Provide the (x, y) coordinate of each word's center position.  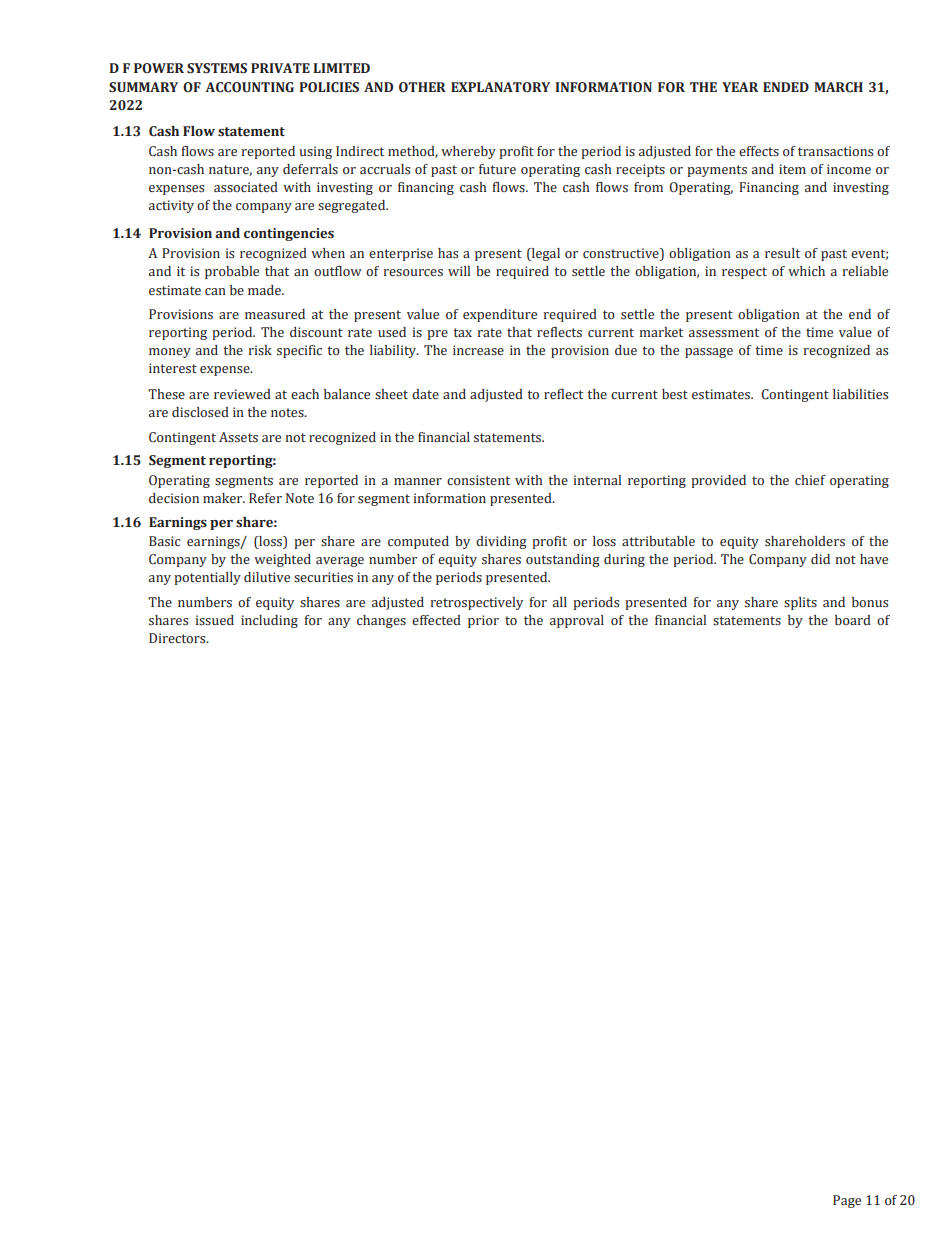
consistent (478, 480)
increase (478, 350)
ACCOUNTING (249, 87)
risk (260, 350)
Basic (165, 541)
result (782, 253)
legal (545, 254)
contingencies (289, 234)
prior (483, 621)
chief (810, 480)
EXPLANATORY (500, 87)
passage (709, 353)
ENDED (786, 87)
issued (214, 620)
